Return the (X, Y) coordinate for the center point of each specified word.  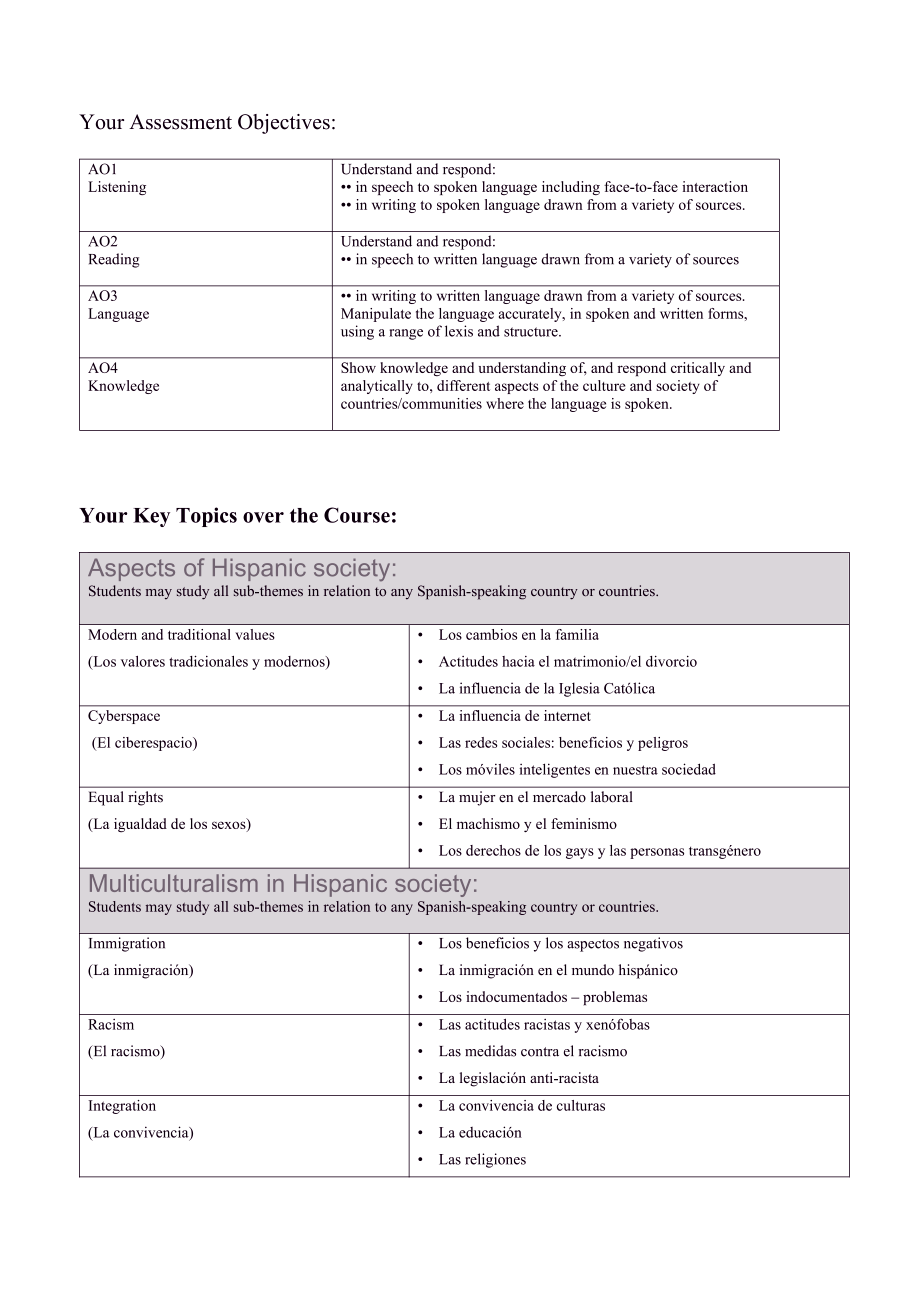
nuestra (635, 770)
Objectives (284, 124)
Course (357, 515)
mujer (477, 798)
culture (604, 385)
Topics (206, 517)
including (571, 188)
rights (145, 798)
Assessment (180, 122)
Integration (122, 1107)
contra (540, 1052)
